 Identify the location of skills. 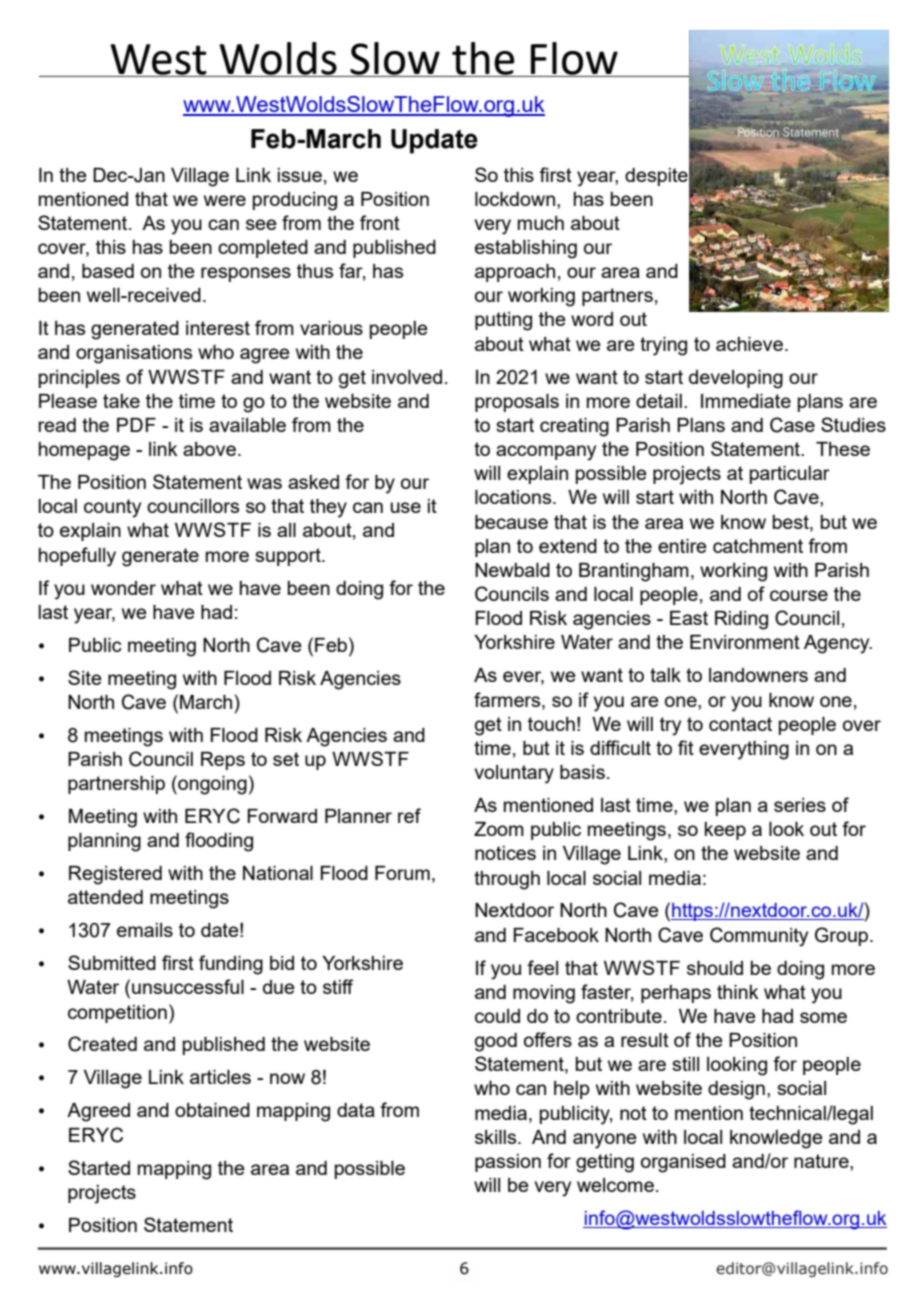
(497, 1137).
